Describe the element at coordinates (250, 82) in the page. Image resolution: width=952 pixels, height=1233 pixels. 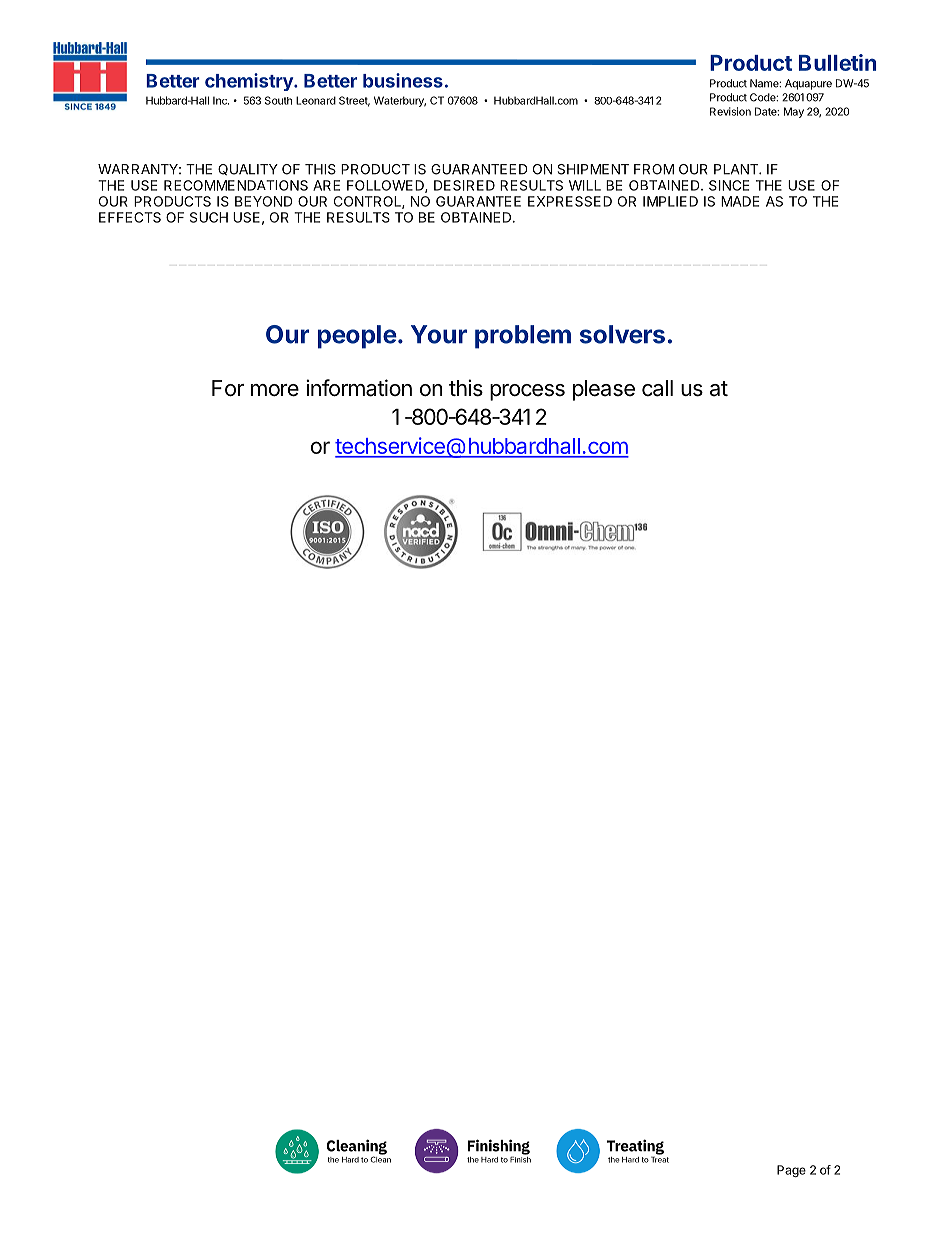
I see `chemistry` at that location.
